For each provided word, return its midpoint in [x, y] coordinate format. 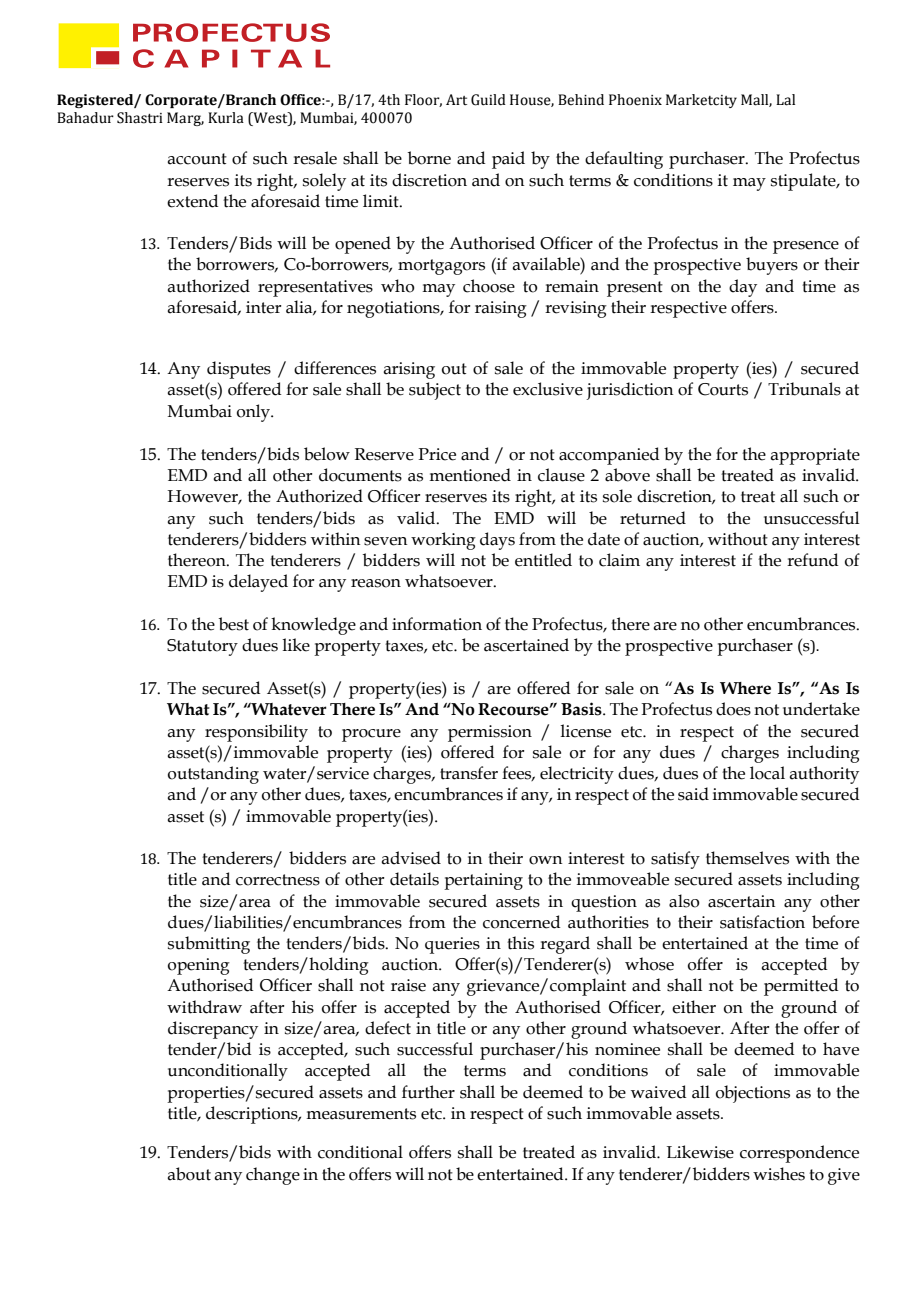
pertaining [483, 881]
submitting [209, 945]
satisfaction [762, 922]
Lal [785, 100]
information [437, 624]
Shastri [140, 118]
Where [745, 688]
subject [435, 391]
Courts [723, 389]
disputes [239, 370]
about [189, 1174]
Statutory [202, 647]
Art [456, 99]
